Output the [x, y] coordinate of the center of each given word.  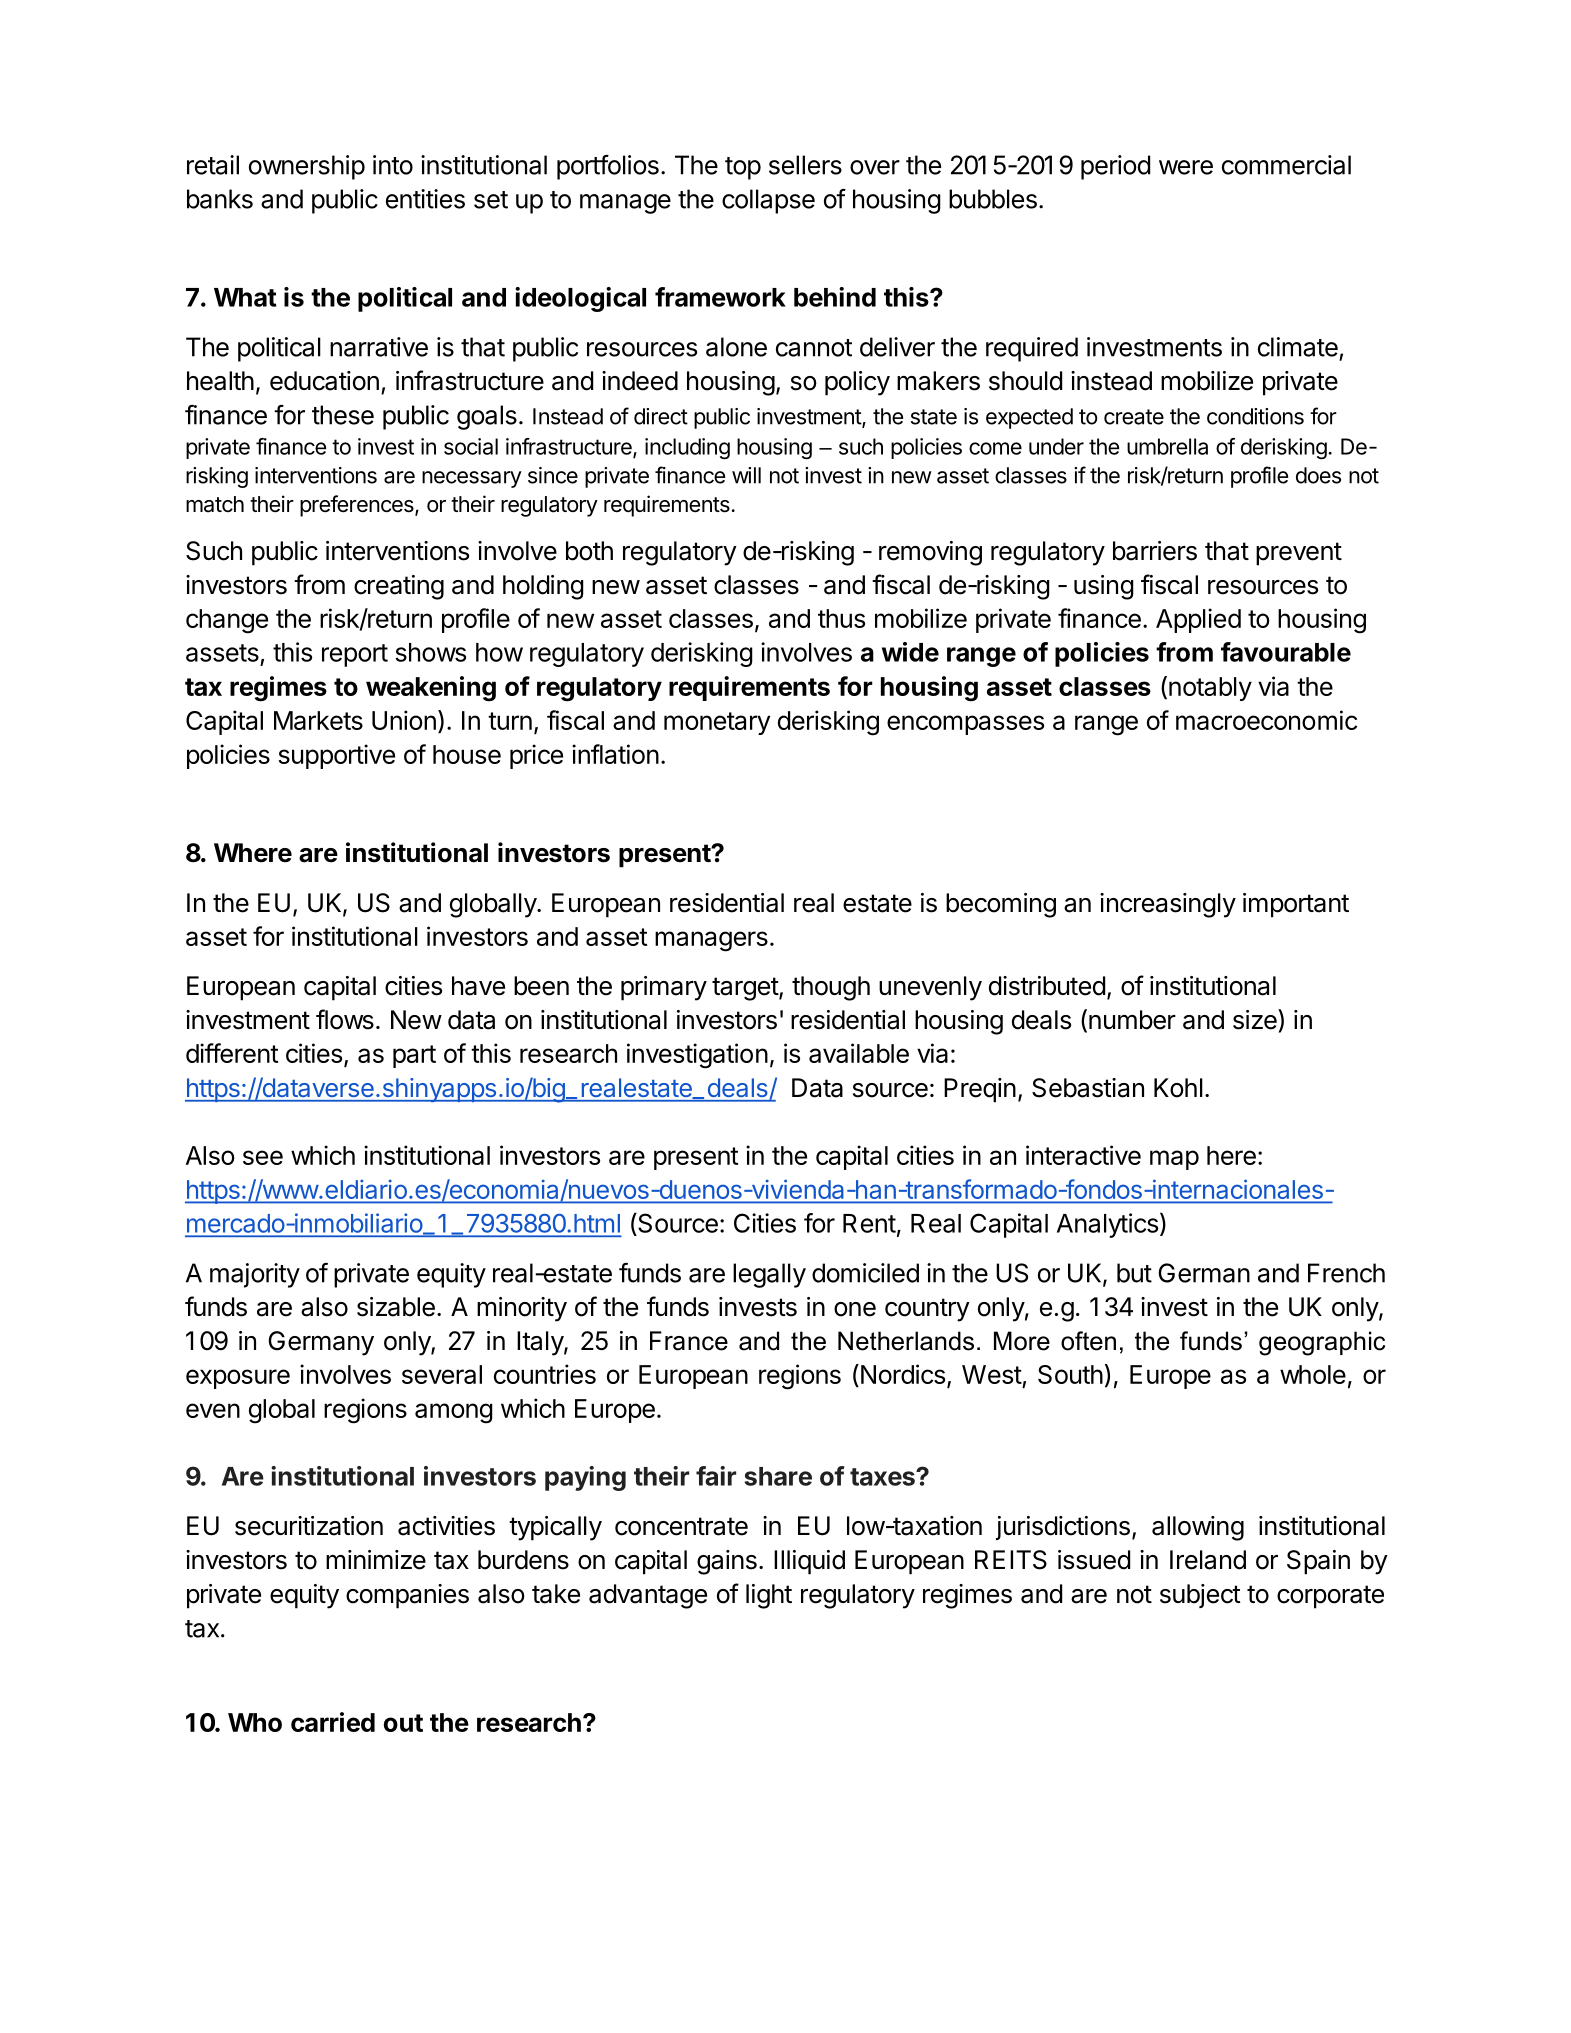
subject [1200, 1596]
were [1186, 167]
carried [333, 1722]
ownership [307, 167]
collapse [768, 201]
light [769, 1596]
